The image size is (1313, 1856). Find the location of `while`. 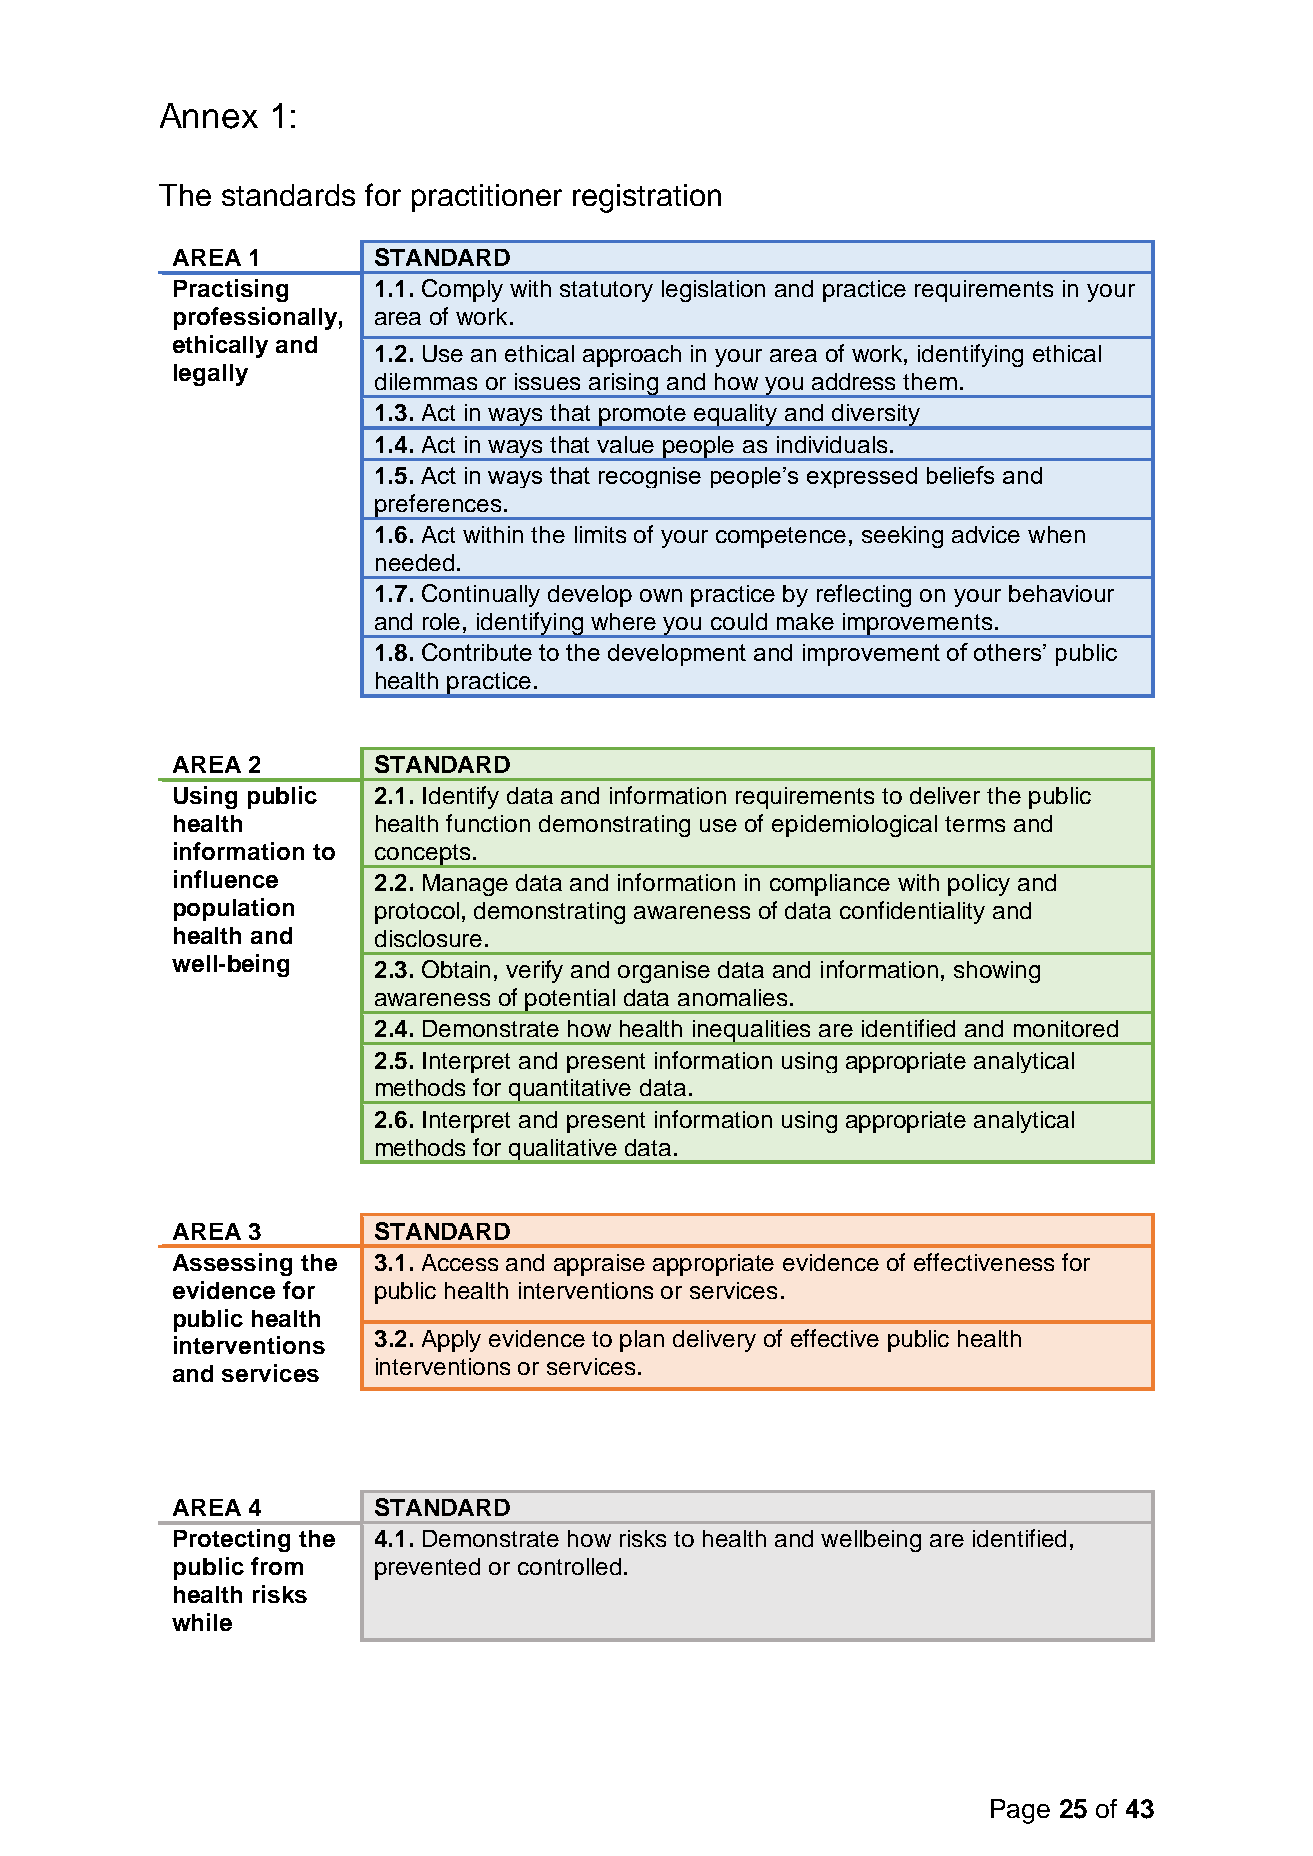

while is located at coordinates (202, 1622).
